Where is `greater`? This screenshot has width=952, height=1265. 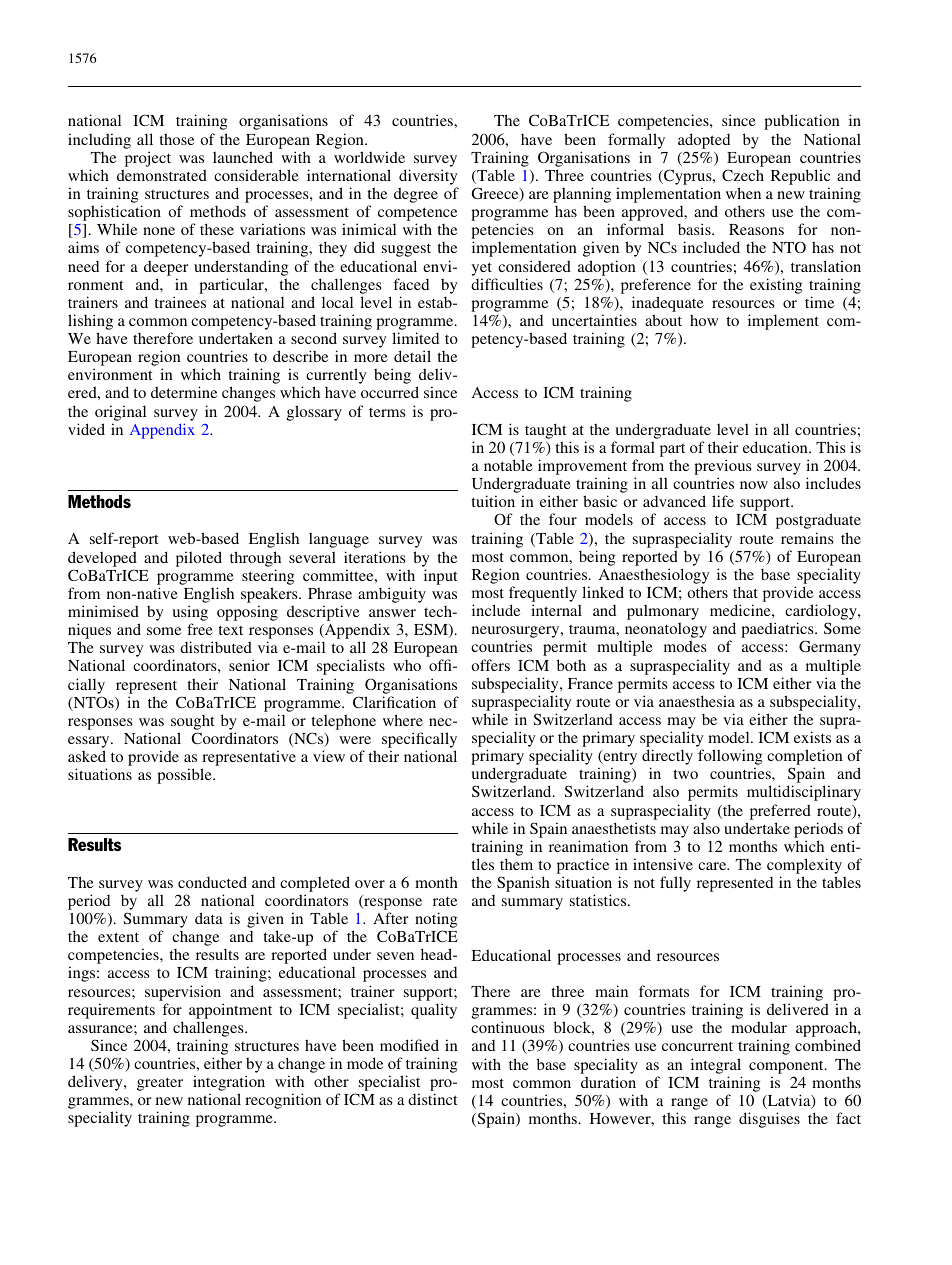 greater is located at coordinates (160, 1084).
